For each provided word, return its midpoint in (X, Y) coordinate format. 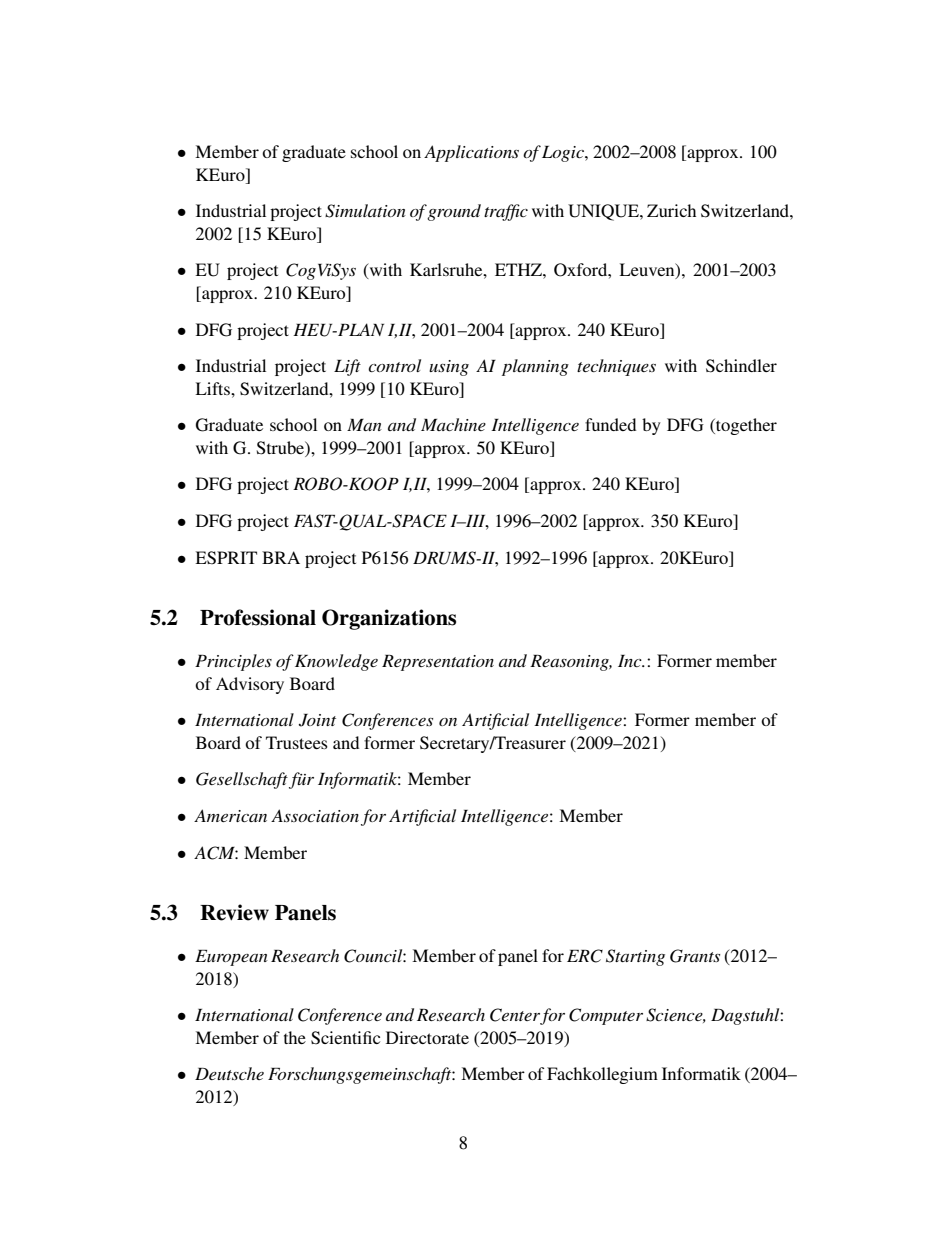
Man (364, 425)
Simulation (365, 211)
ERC (585, 956)
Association (315, 815)
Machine (453, 424)
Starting (635, 957)
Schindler (741, 366)
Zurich (671, 210)
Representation (438, 663)
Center (515, 1016)
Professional (258, 617)
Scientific (345, 1038)
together (745, 426)
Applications (471, 153)
